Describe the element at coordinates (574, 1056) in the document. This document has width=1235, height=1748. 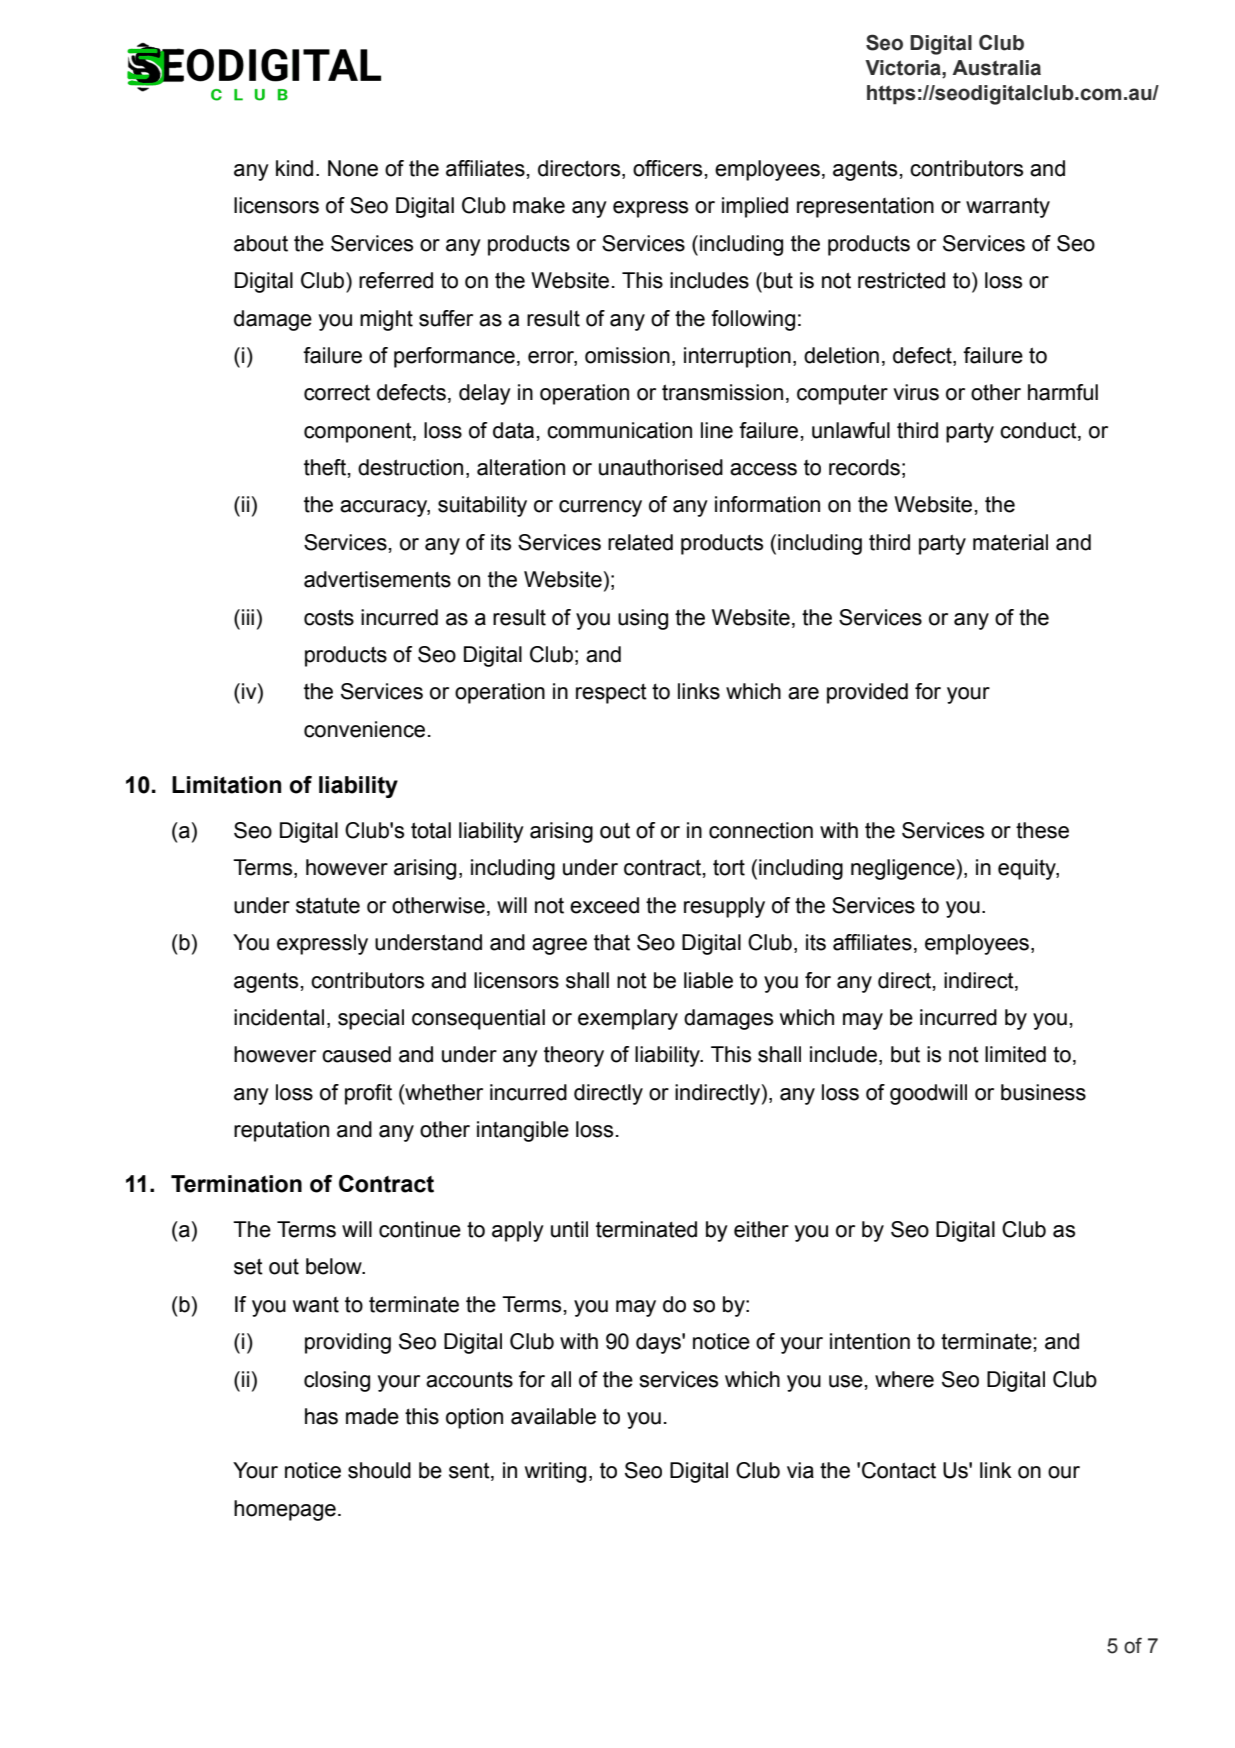
I see `theory` at that location.
